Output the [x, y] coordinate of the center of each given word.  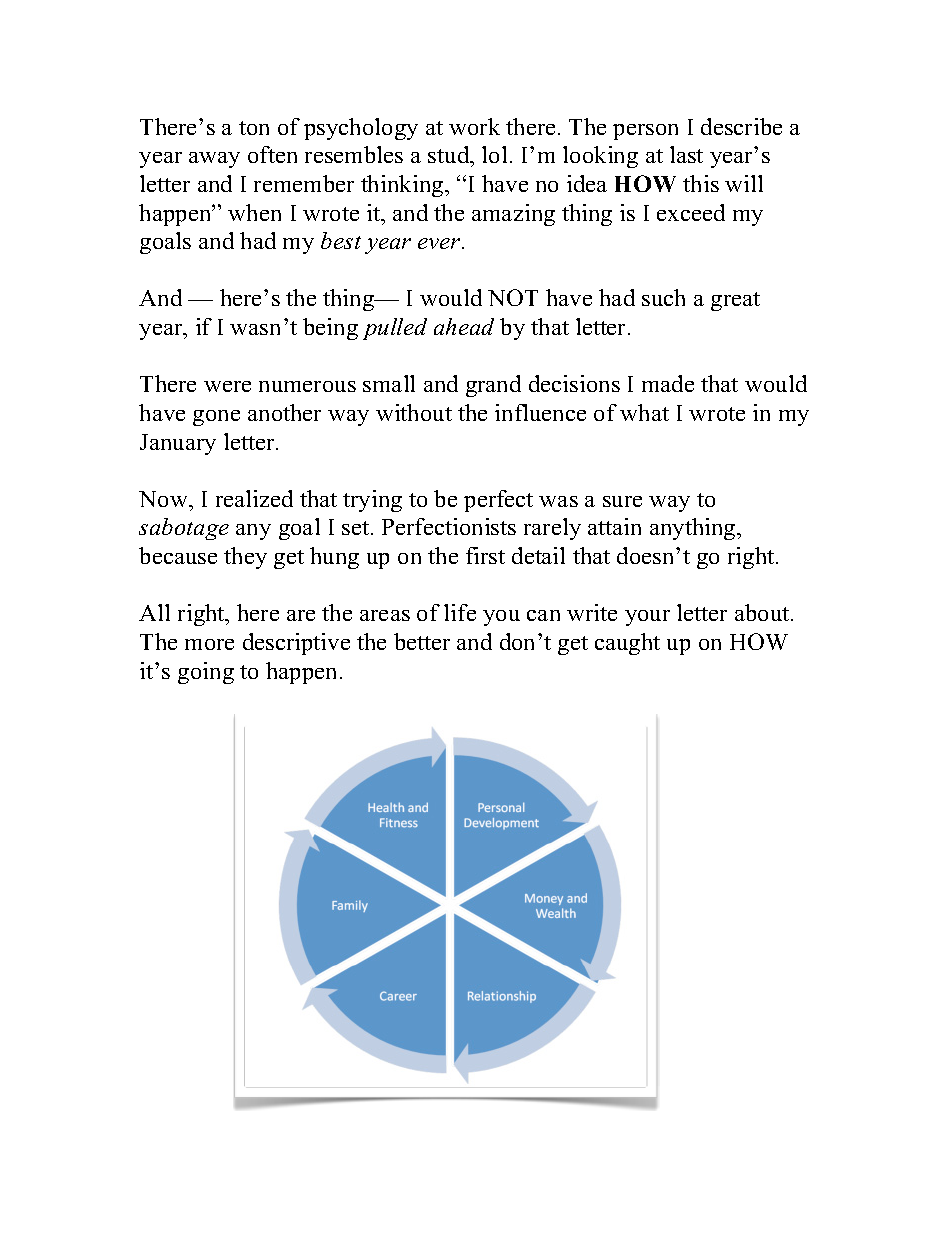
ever [440, 243]
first [485, 555]
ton [254, 128]
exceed [691, 212]
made [668, 383]
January [178, 444]
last [686, 154]
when [254, 212]
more [209, 644]
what [644, 412]
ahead [464, 326]
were [227, 386]
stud [450, 156]
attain [614, 526]
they [245, 558]
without [414, 412]
